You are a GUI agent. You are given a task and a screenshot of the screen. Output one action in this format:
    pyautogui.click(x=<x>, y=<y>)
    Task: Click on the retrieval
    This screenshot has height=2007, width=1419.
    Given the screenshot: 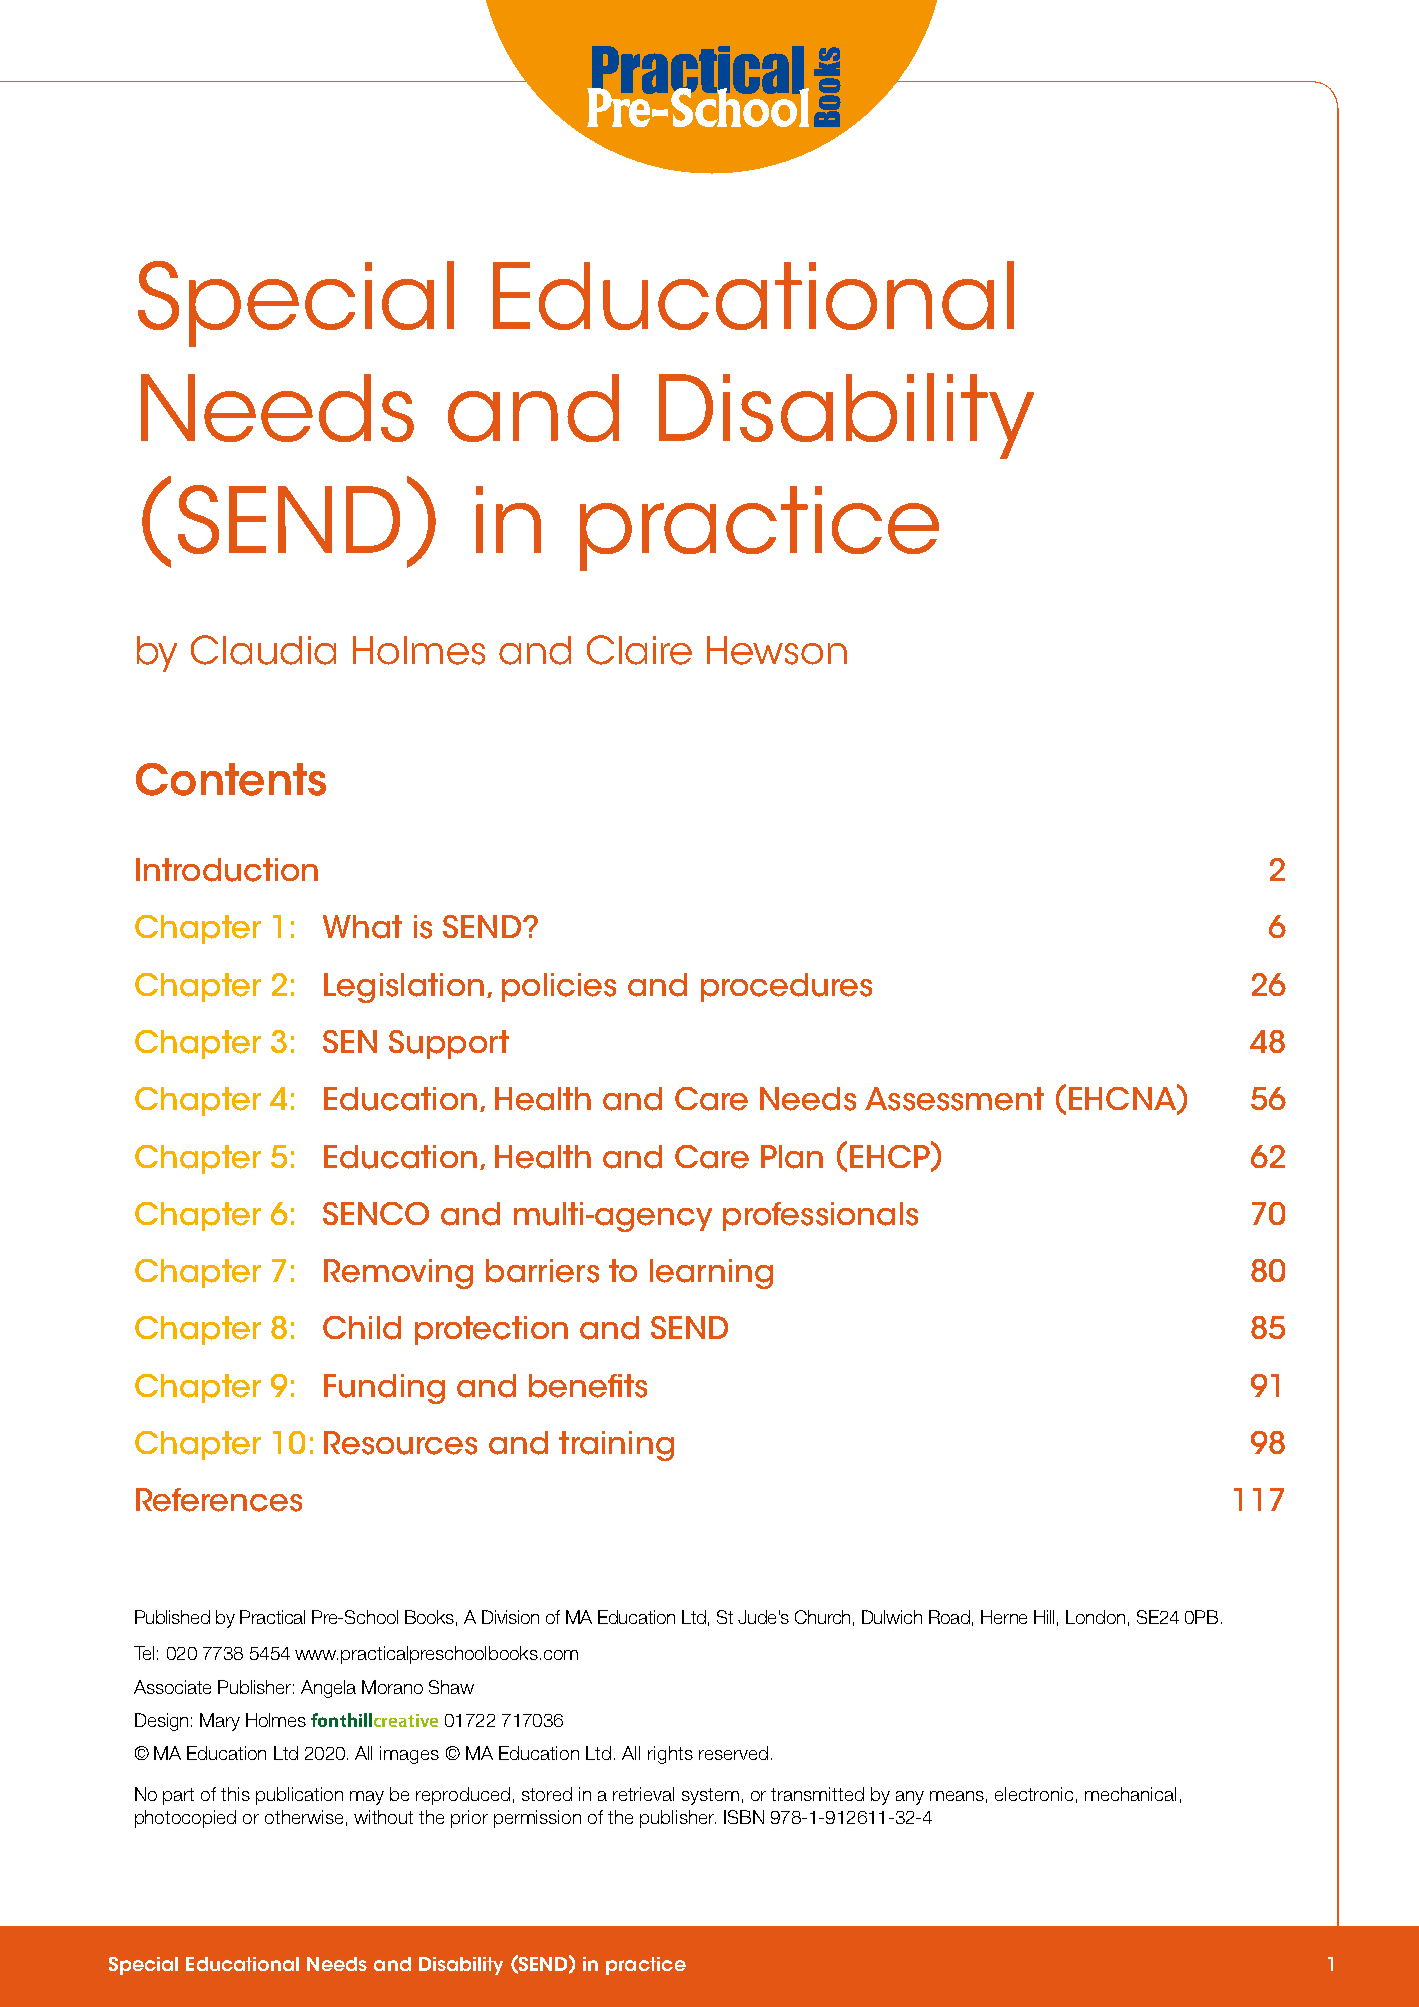 What is the action you would take?
    pyautogui.click(x=643, y=1794)
